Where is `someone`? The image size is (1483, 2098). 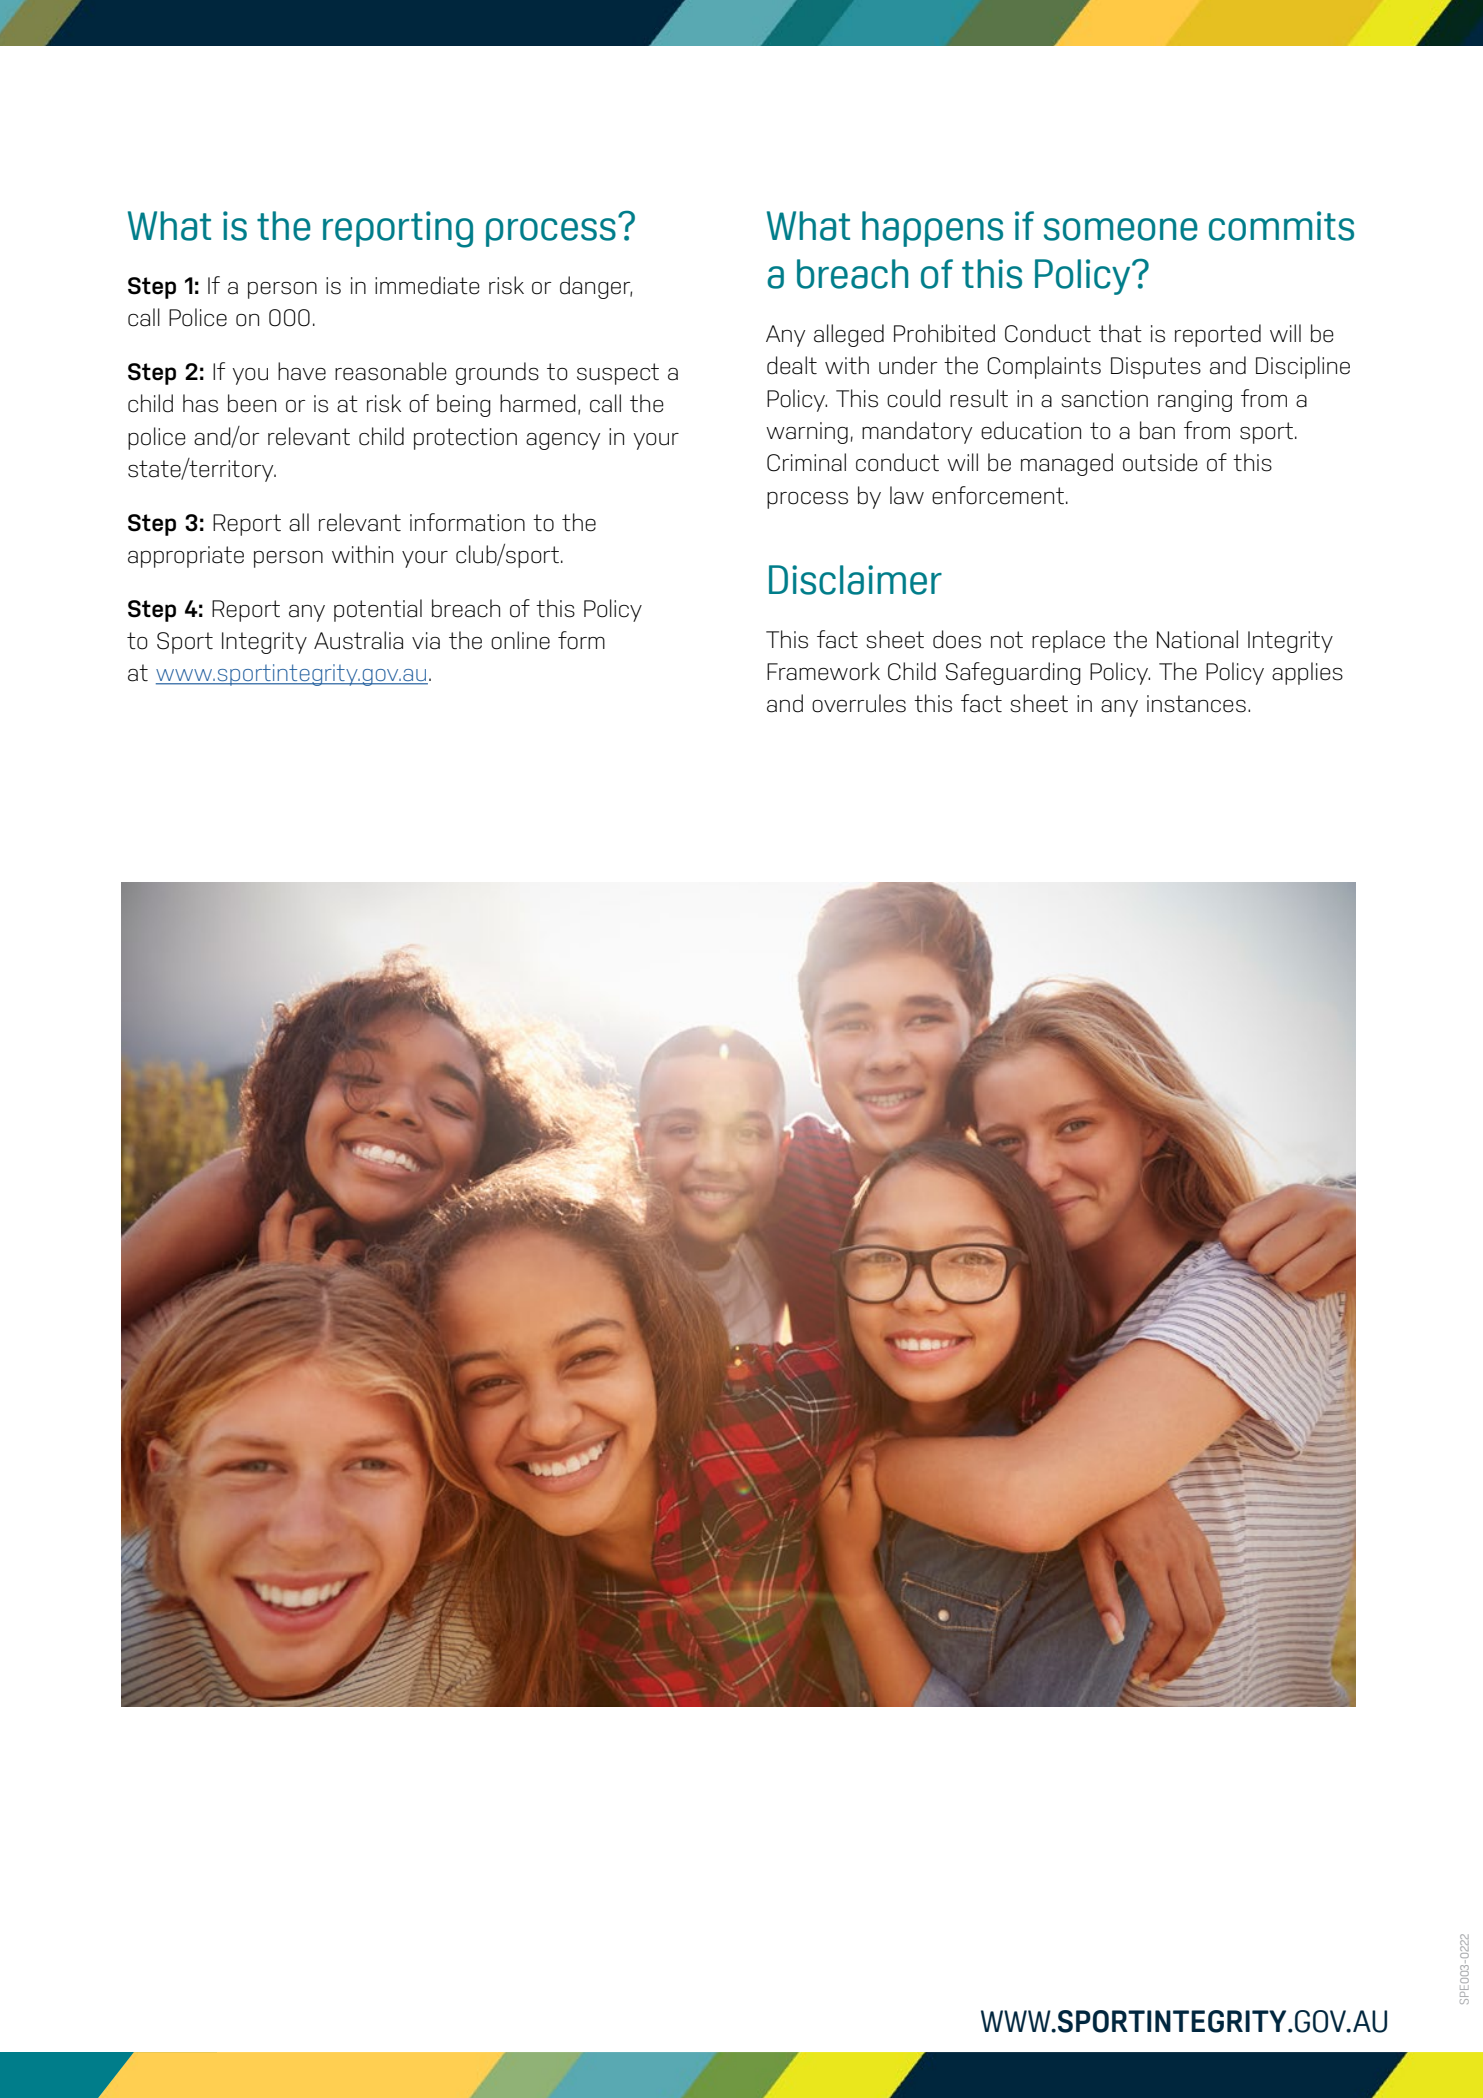 someone is located at coordinates (1121, 229).
